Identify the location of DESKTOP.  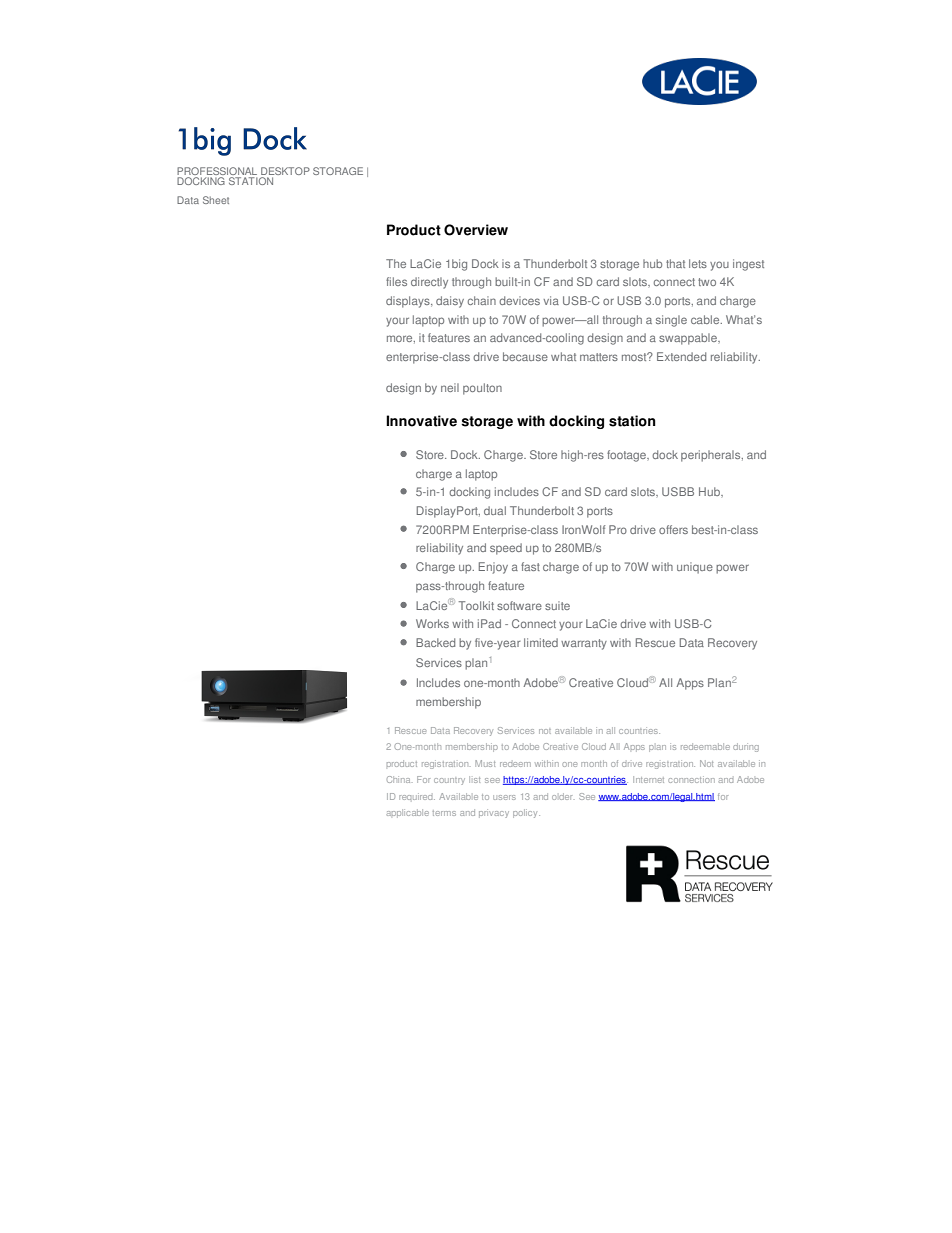
(285, 172).
